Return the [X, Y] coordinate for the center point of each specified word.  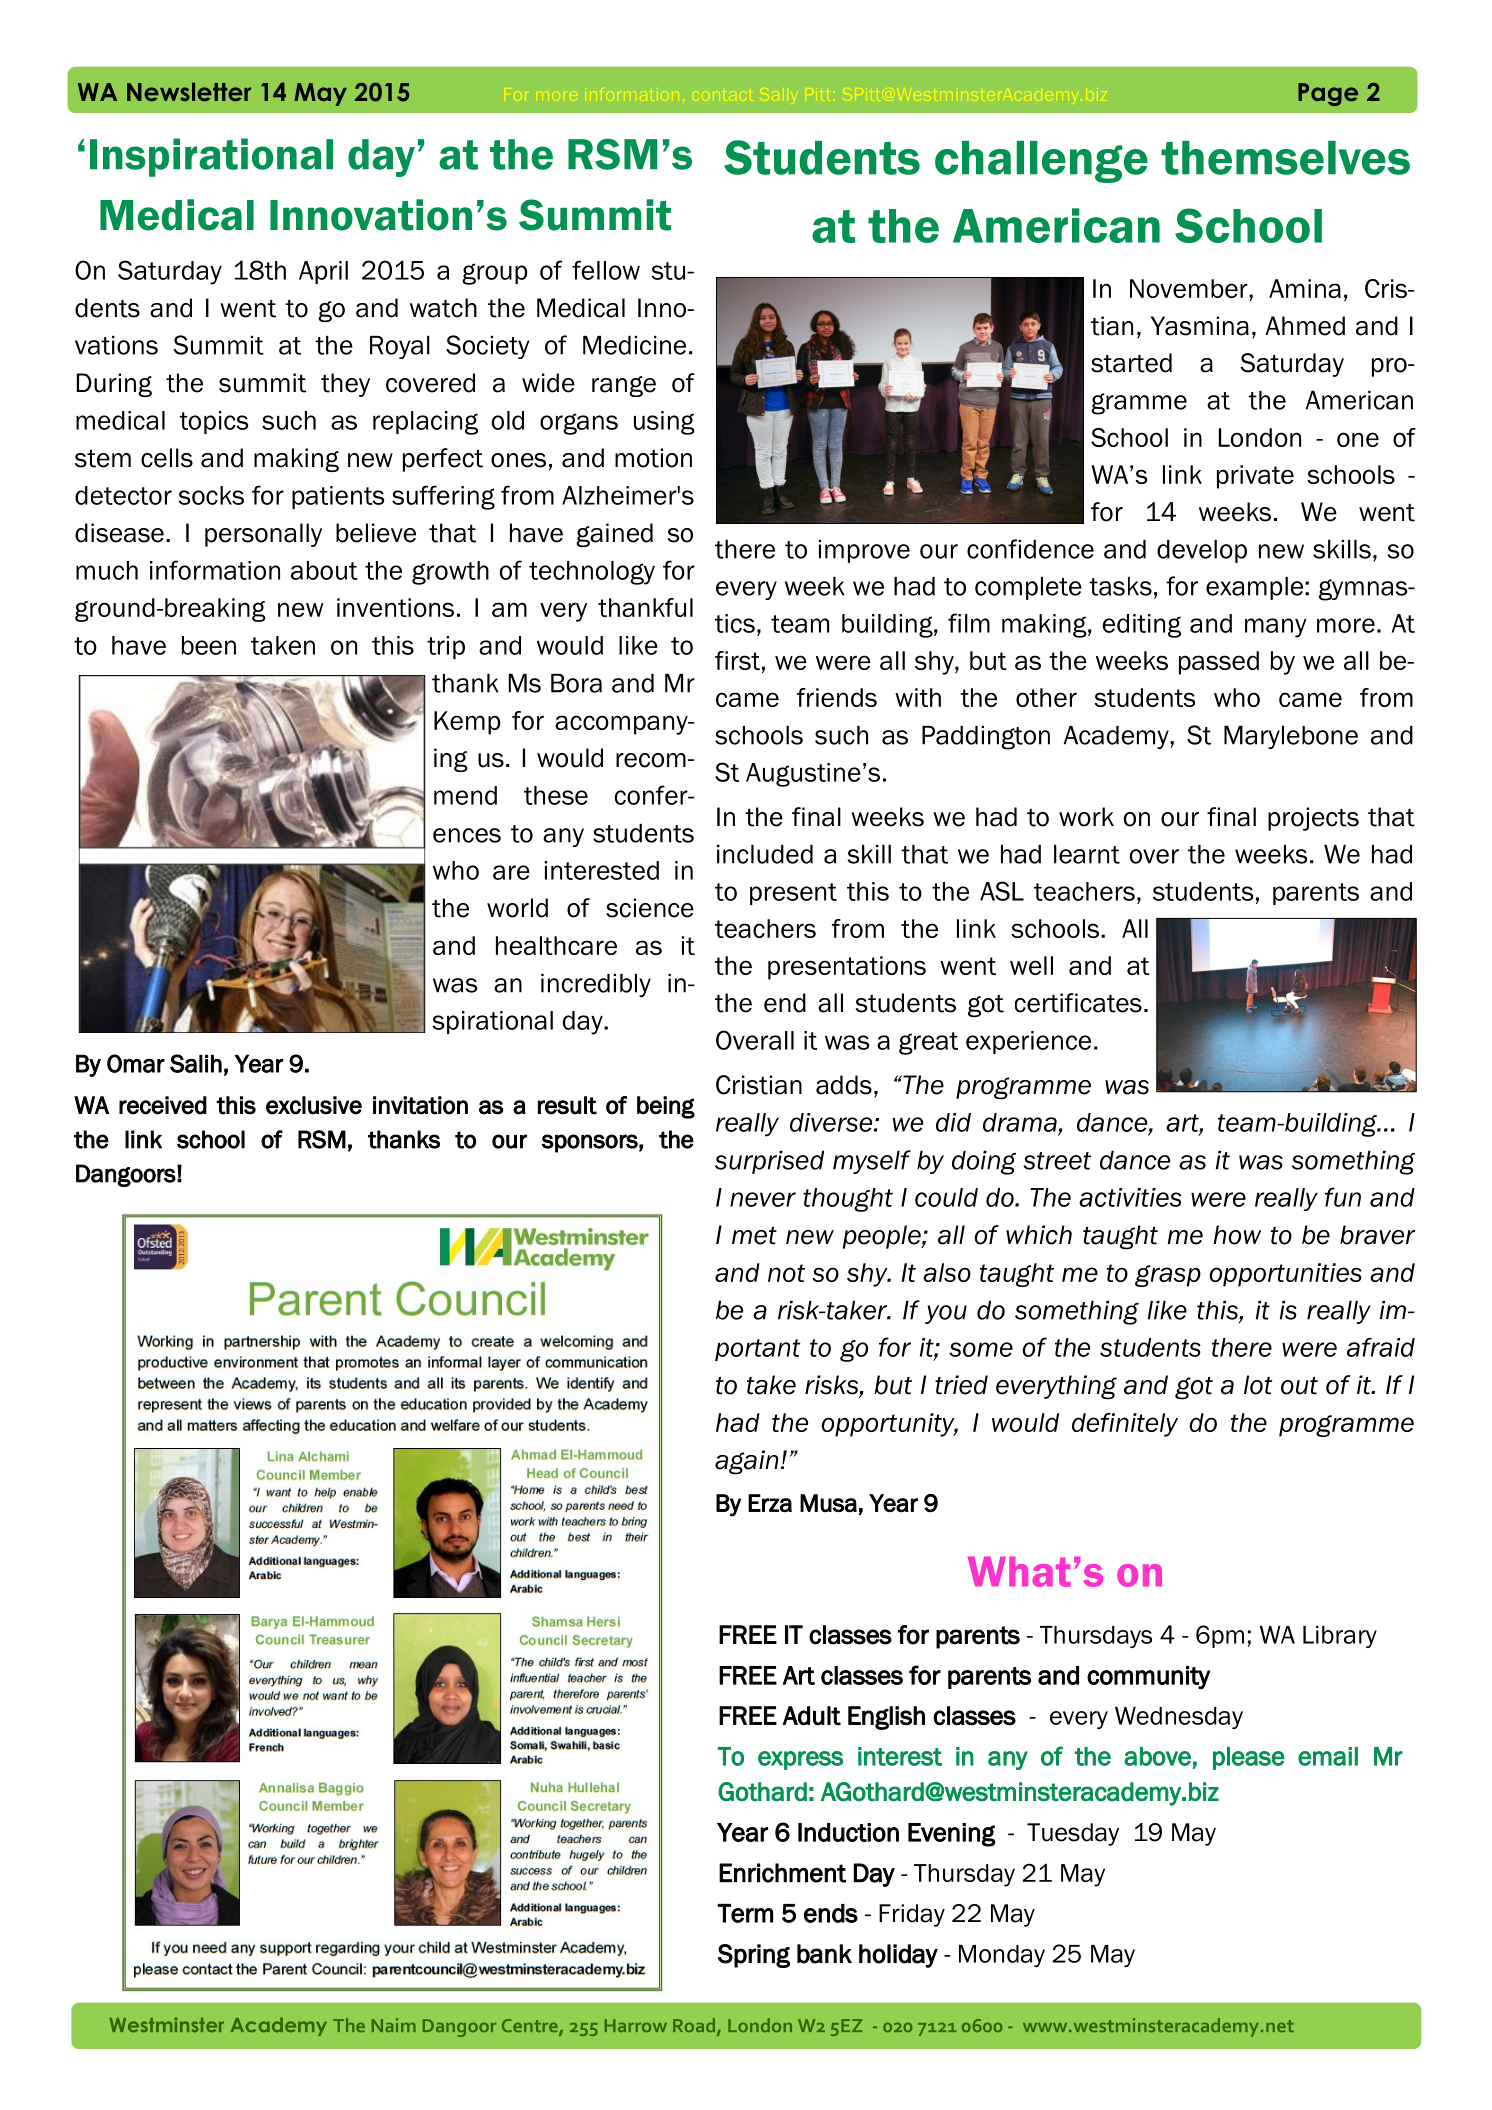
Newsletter [189, 91]
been [209, 645]
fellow [606, 270]
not [786, 1273]
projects [1313, 819]
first [737, 660]
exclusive [314, 1105]
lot [1258, 1385]
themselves [1285, 158]
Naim [394, 2025]
